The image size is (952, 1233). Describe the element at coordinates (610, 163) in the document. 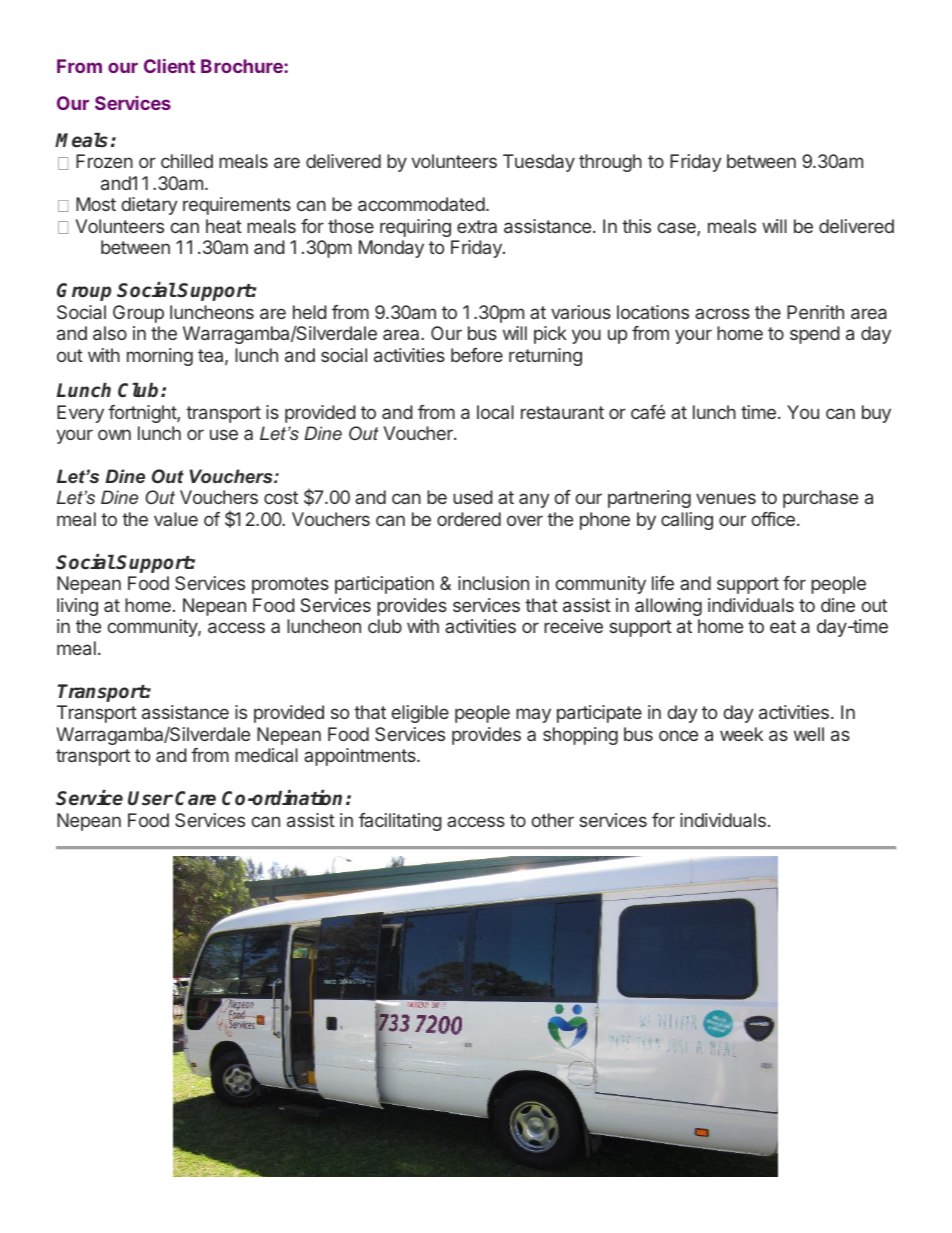

I see `through` at that location.
